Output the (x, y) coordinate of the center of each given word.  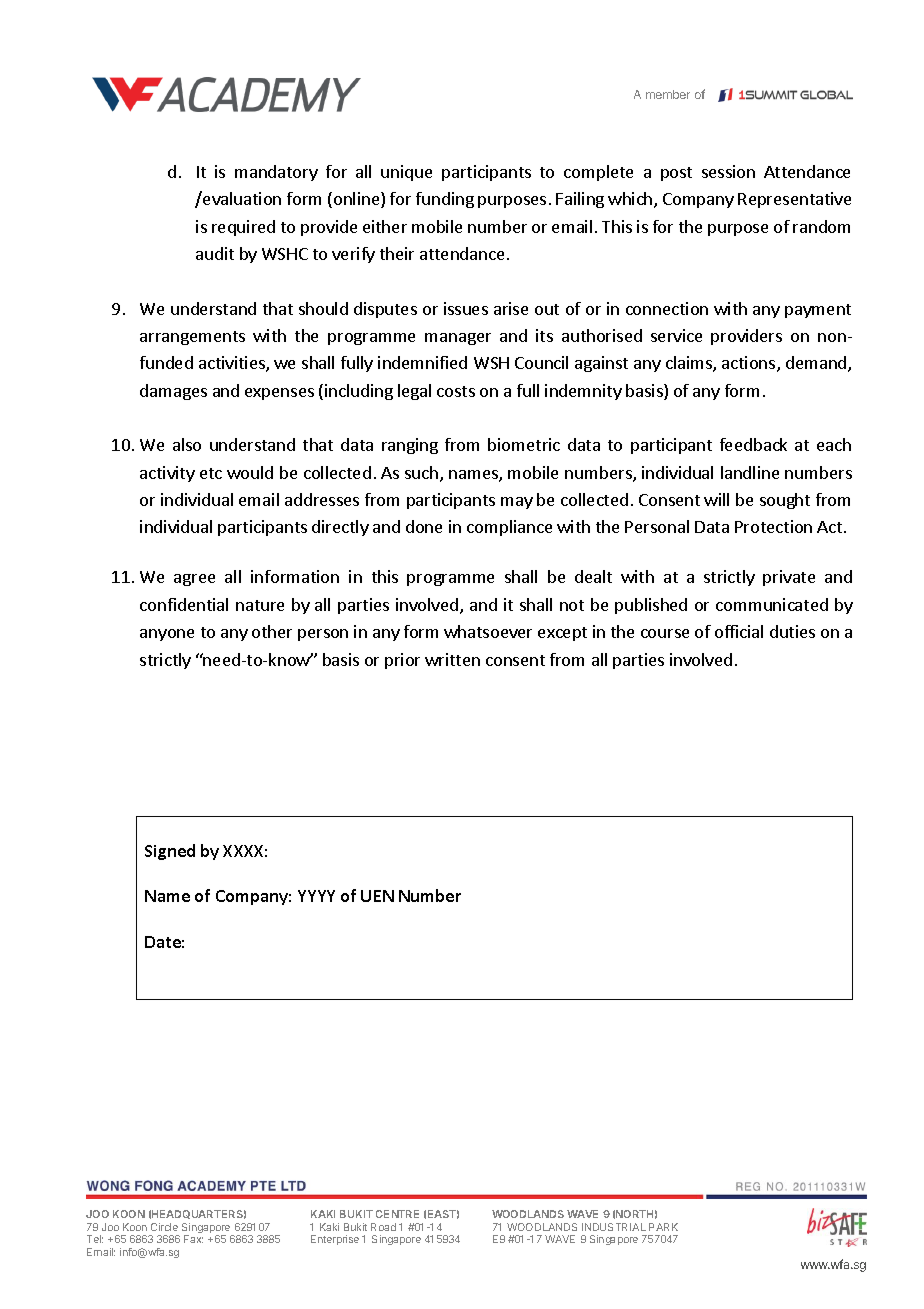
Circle (164, 1227)
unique (406, 173)
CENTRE (397, 1214)
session (728, 171)
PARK (663, 1227)
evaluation (241, 198)
